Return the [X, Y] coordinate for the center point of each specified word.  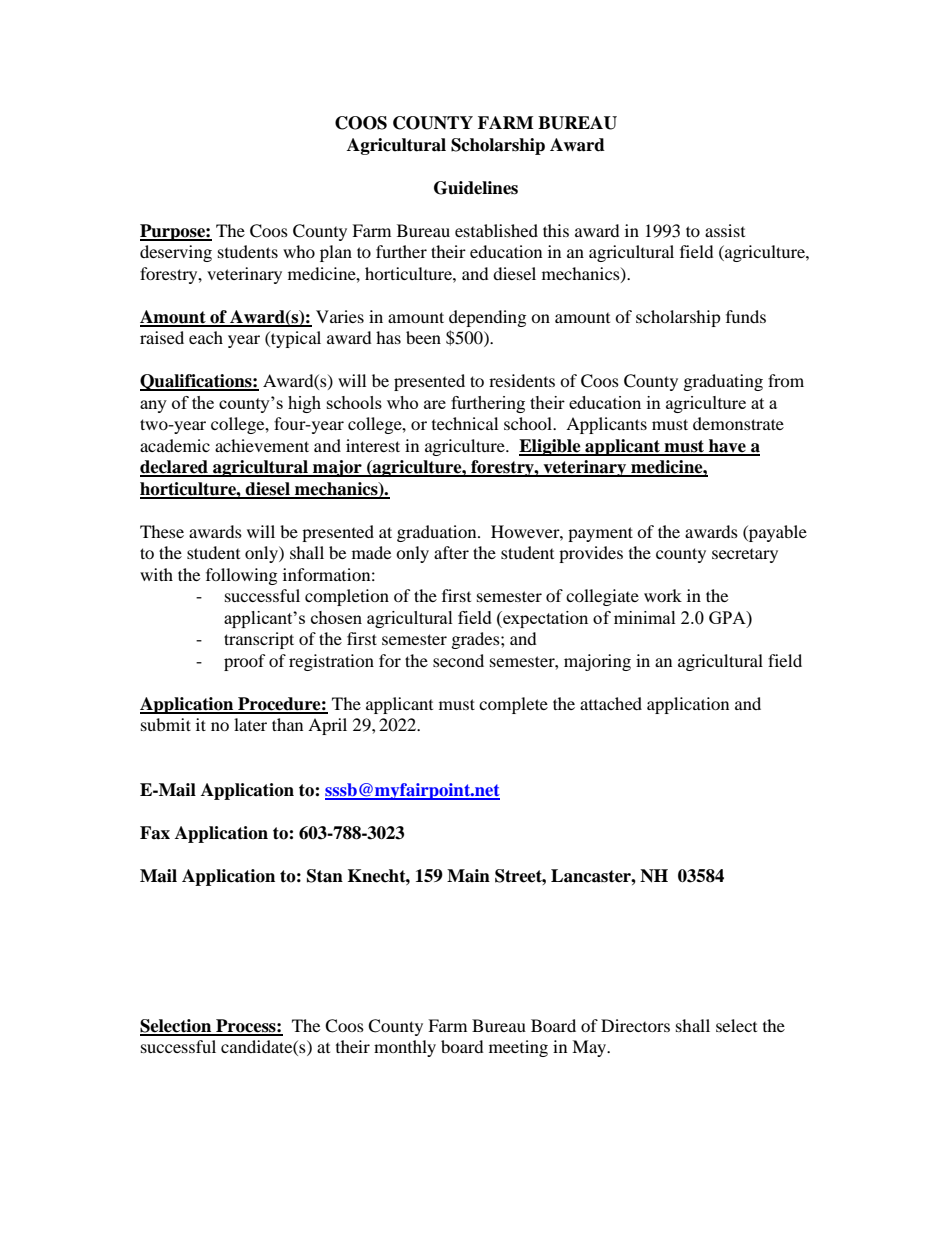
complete [513, 705]
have [727, 447]
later [250, 724]
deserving [176, 253]
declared [175, 468]
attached [611, 703]
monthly [405, 1048]
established [496, 230]
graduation [438, 533]
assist [725, 230]
